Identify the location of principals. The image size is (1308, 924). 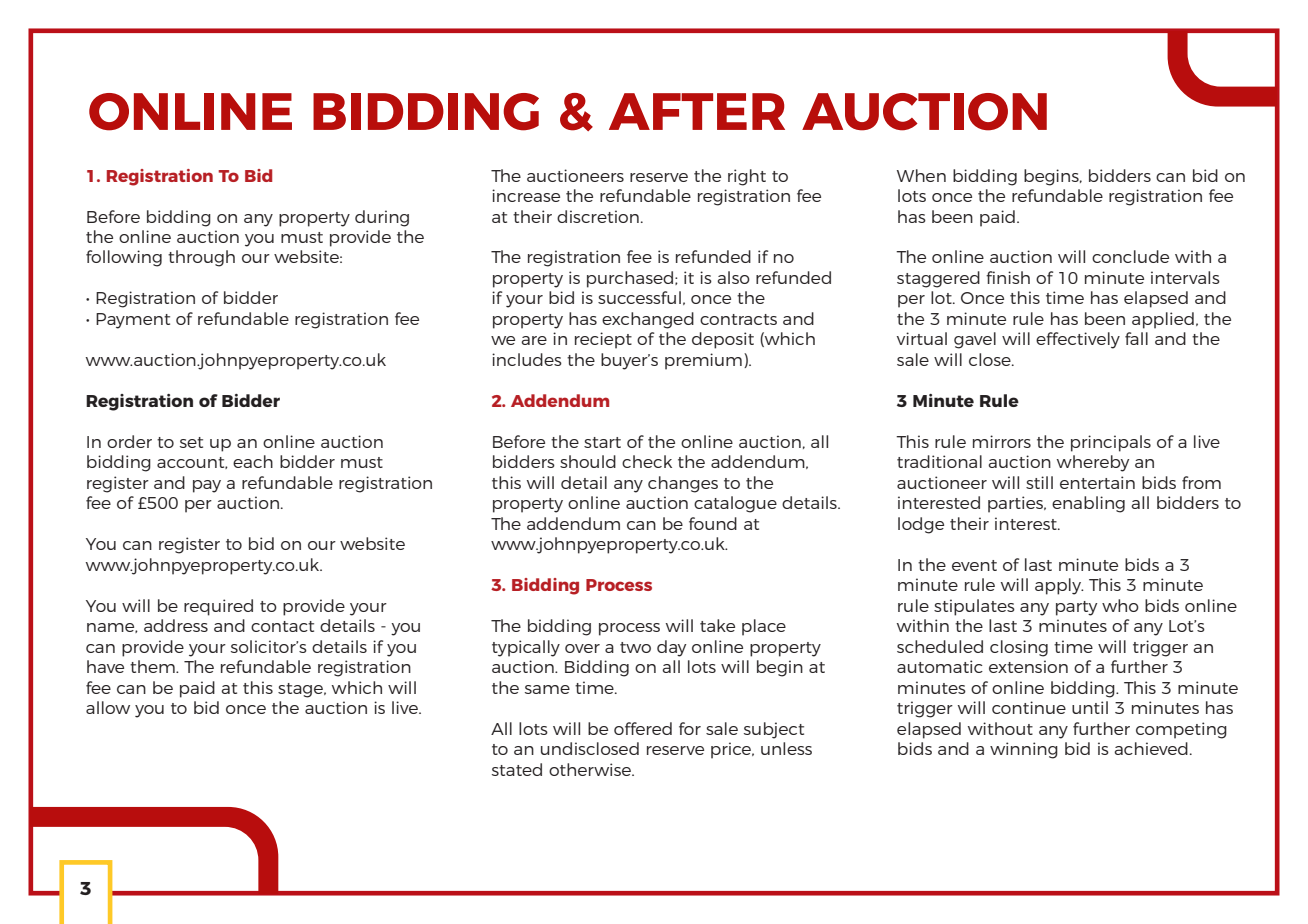
(1111, 443).
